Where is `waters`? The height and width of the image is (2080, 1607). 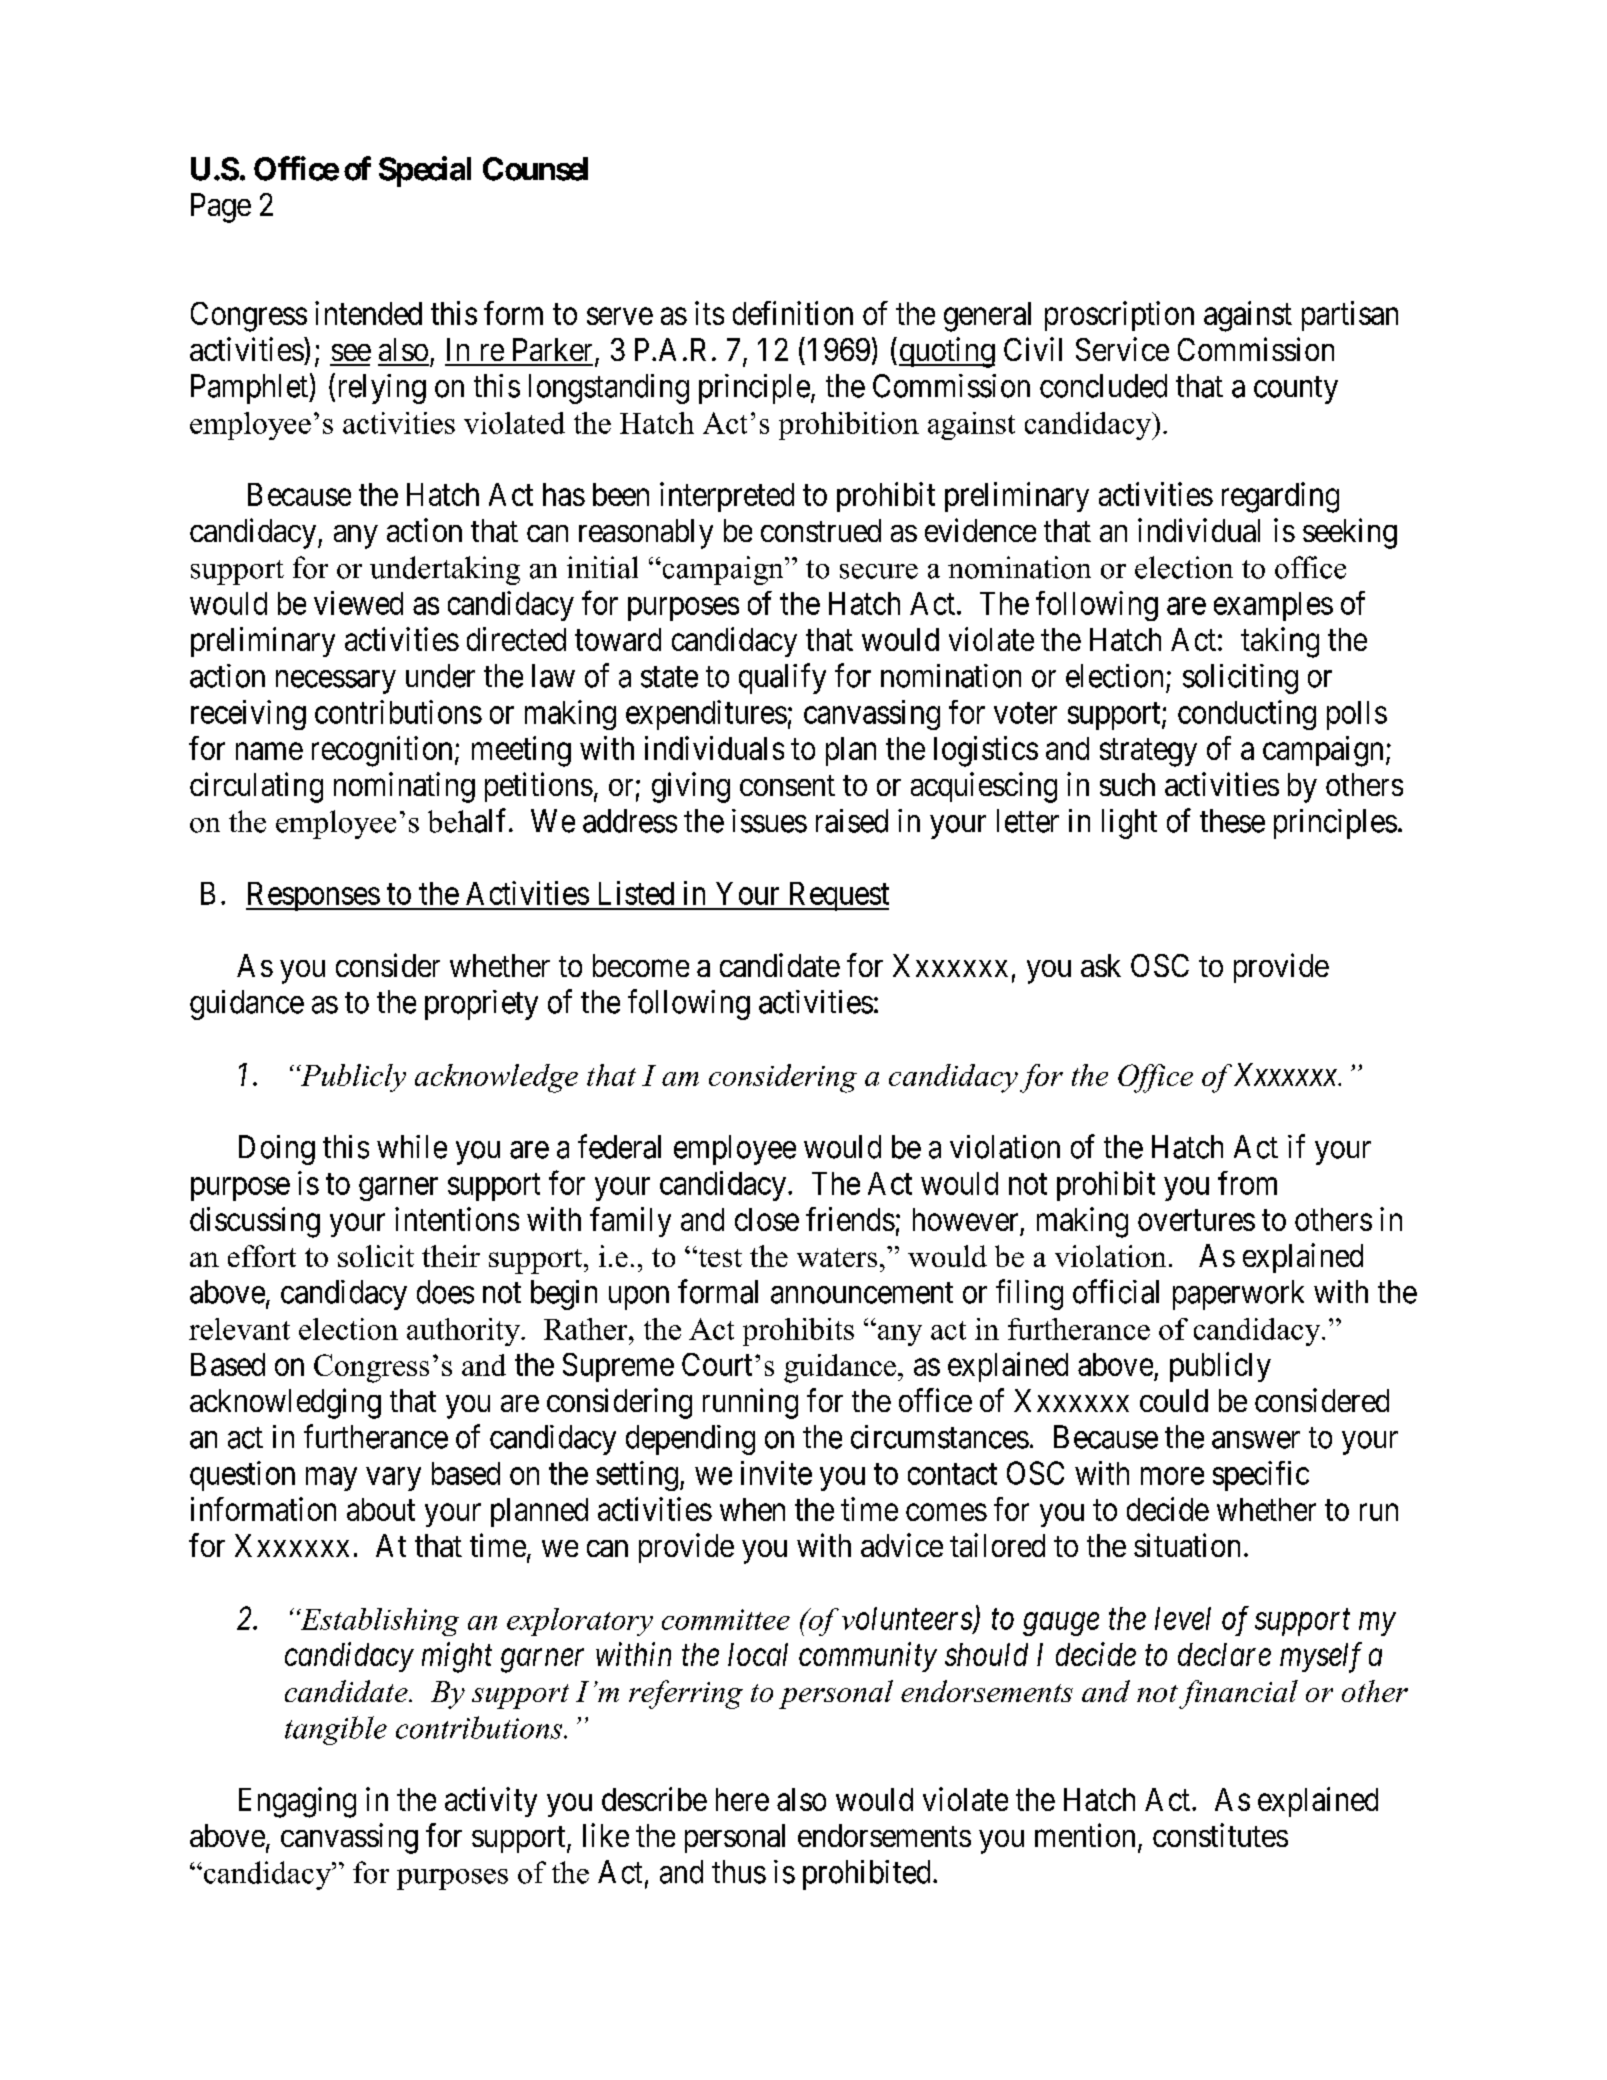 waters is located at coordinates (837, 1257).
